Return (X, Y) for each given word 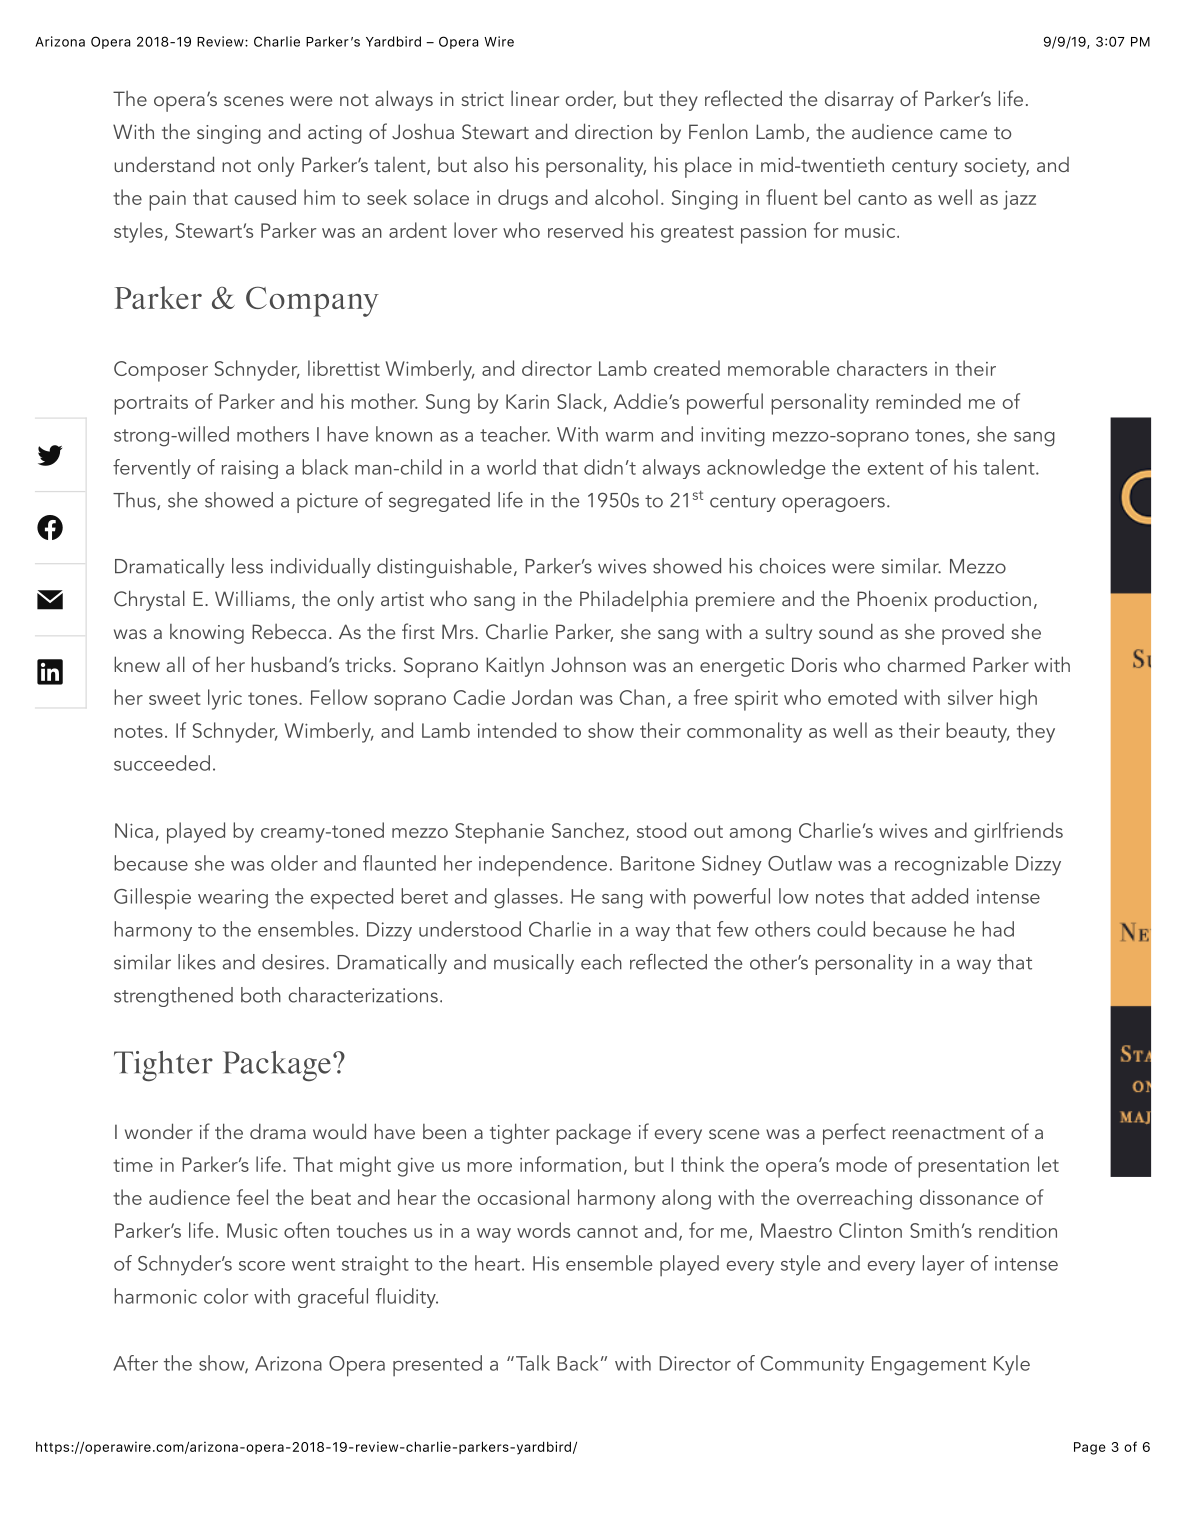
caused (265, 197)
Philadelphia (634, 601)
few (732, 929)
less (247, 566)
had (998, 929)
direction (613, 131)
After (135, 1363)
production (983, 601)
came (963, 134)
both (261, 995)
